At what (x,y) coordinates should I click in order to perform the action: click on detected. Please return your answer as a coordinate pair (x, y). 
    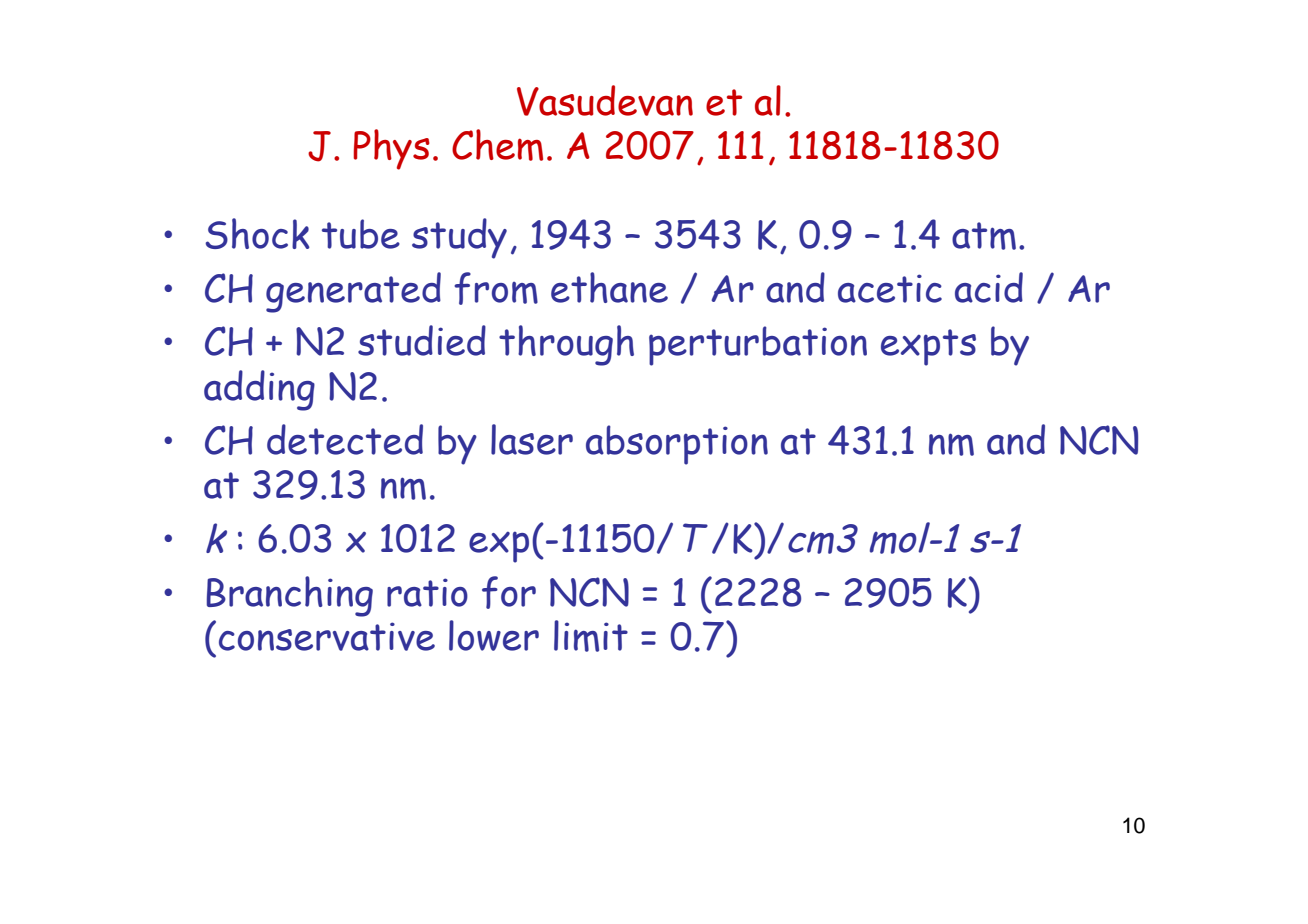
    Looking at the image, I should click on (345, 439).
